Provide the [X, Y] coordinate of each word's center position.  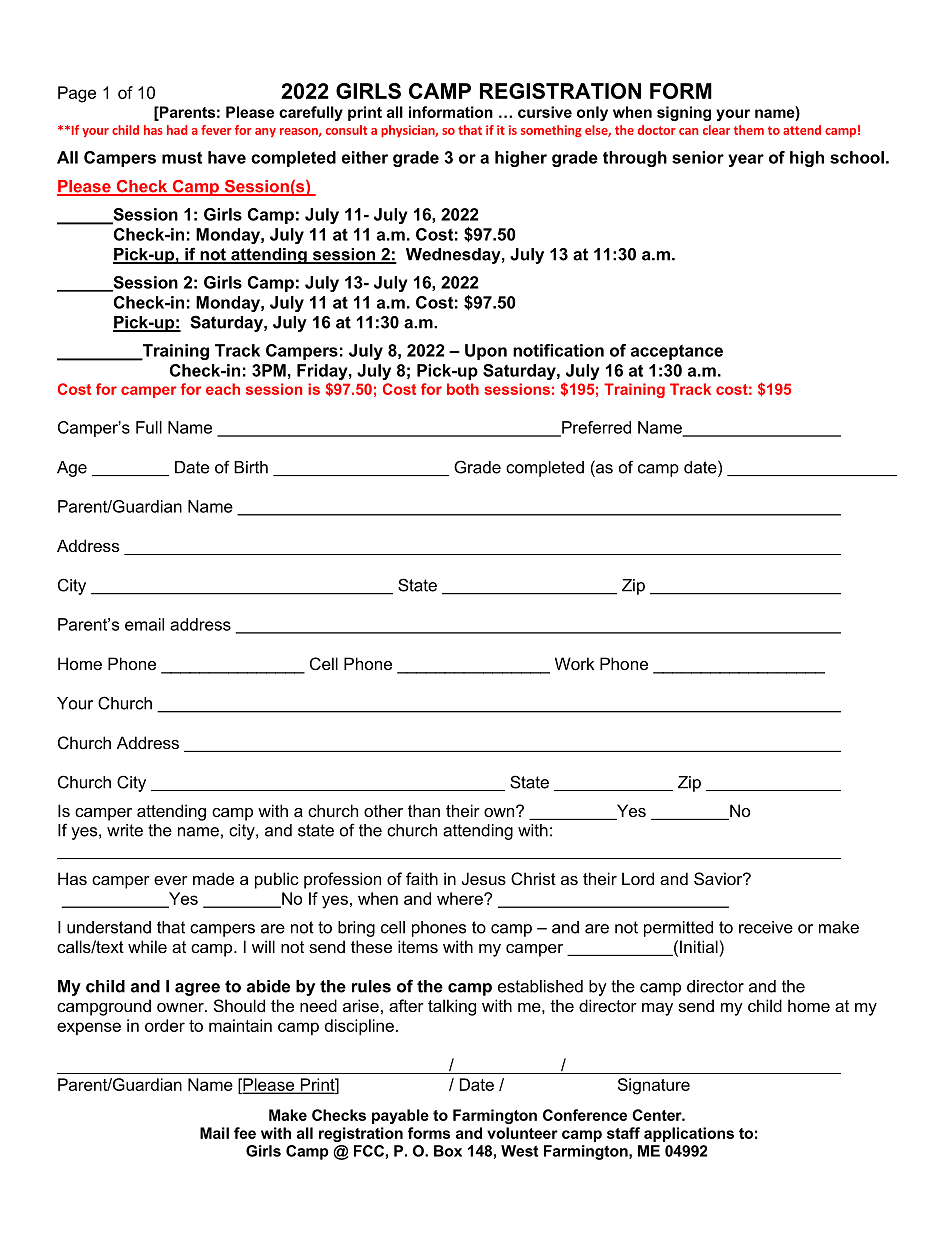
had [177, 130]
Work [575, 663]
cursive [545, 112]
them [749, 130]
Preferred [595, 428]
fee [245, 1133]
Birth [251, 467]
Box [448, 1151]
